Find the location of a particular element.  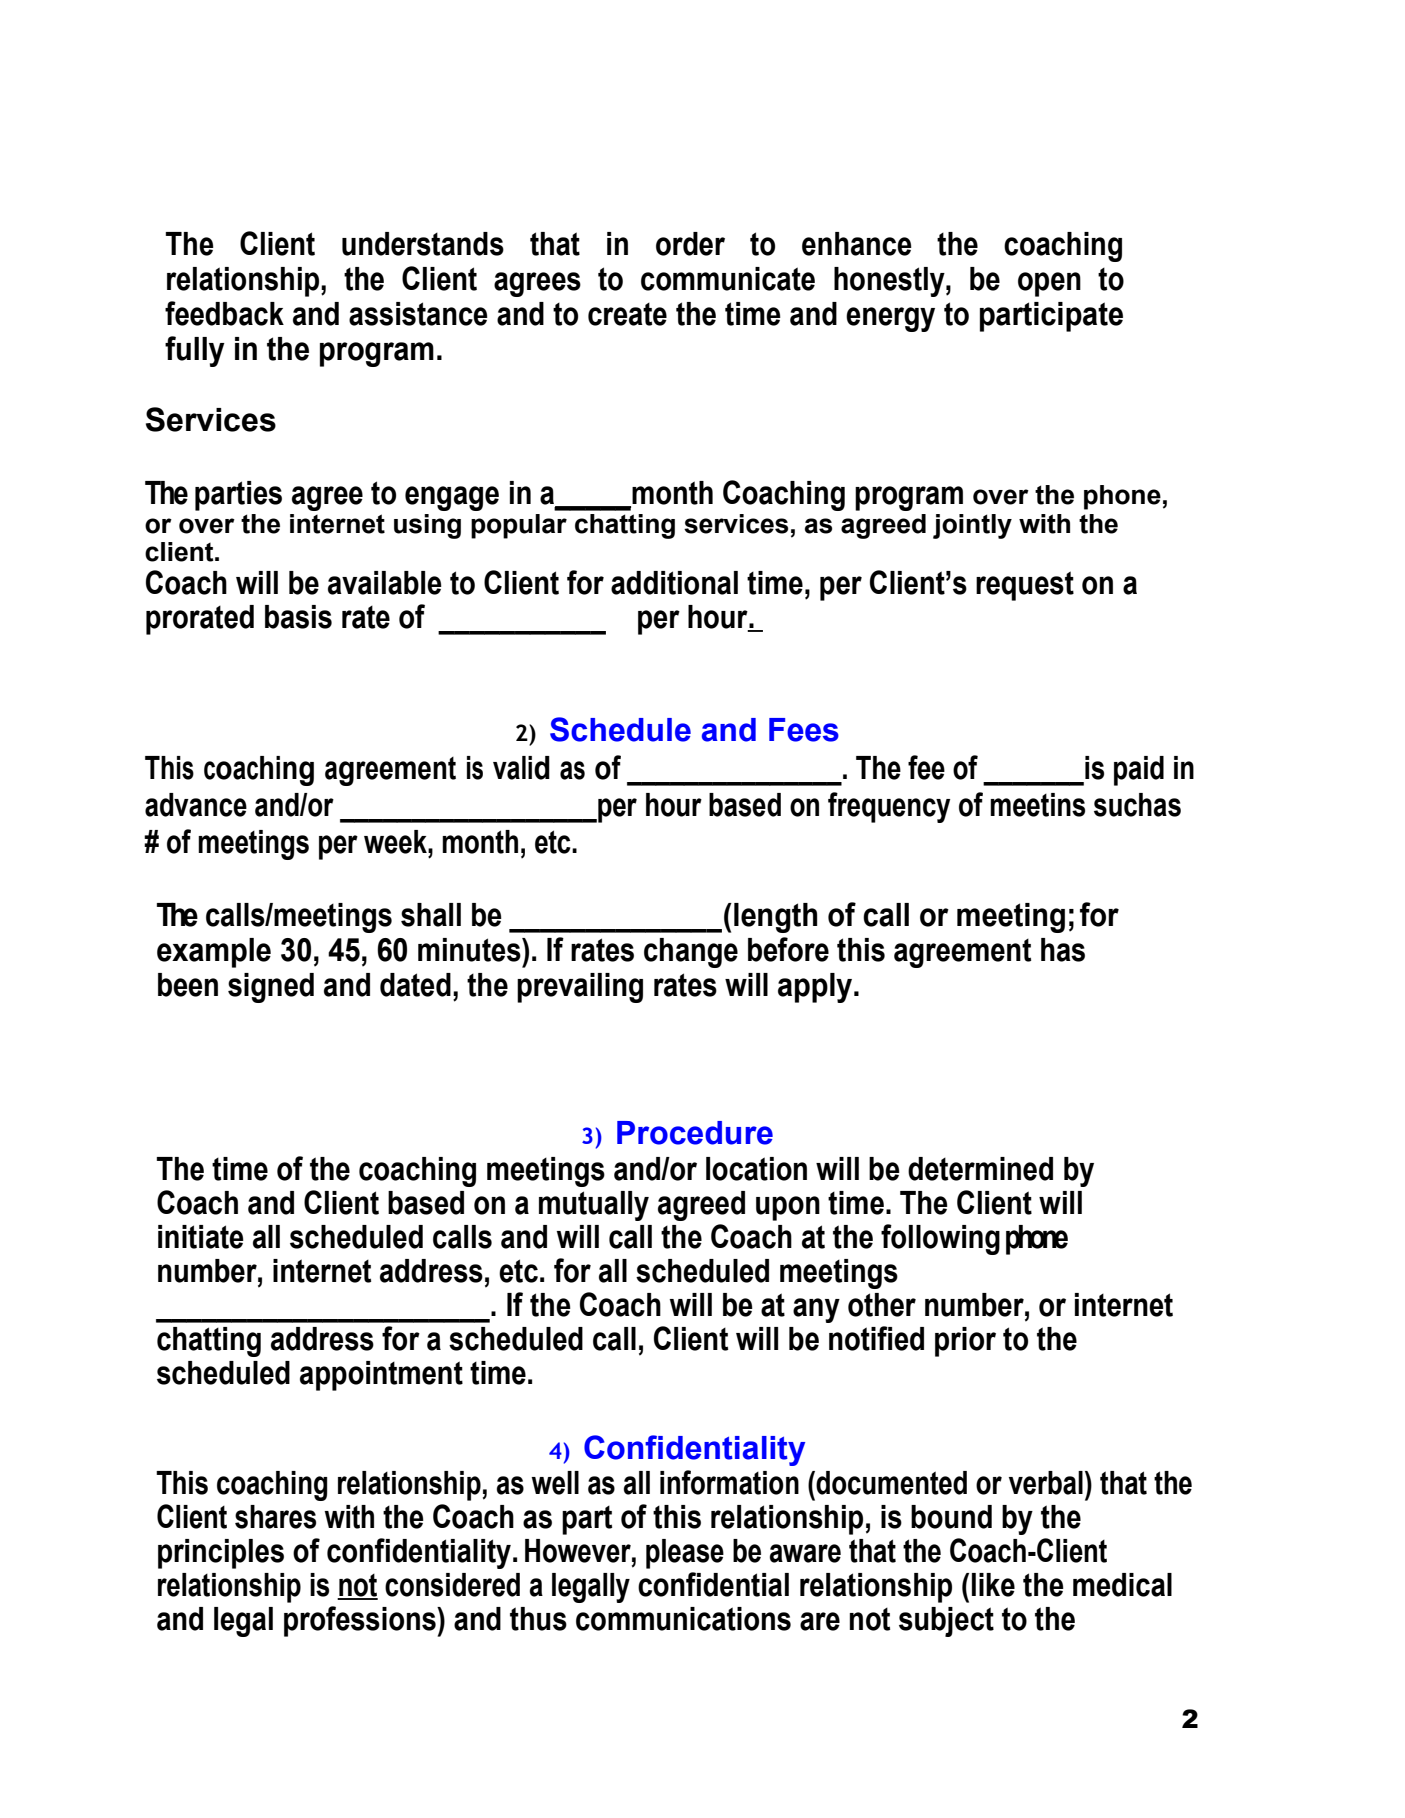

suchas is located at coordinates (1137, 805).
